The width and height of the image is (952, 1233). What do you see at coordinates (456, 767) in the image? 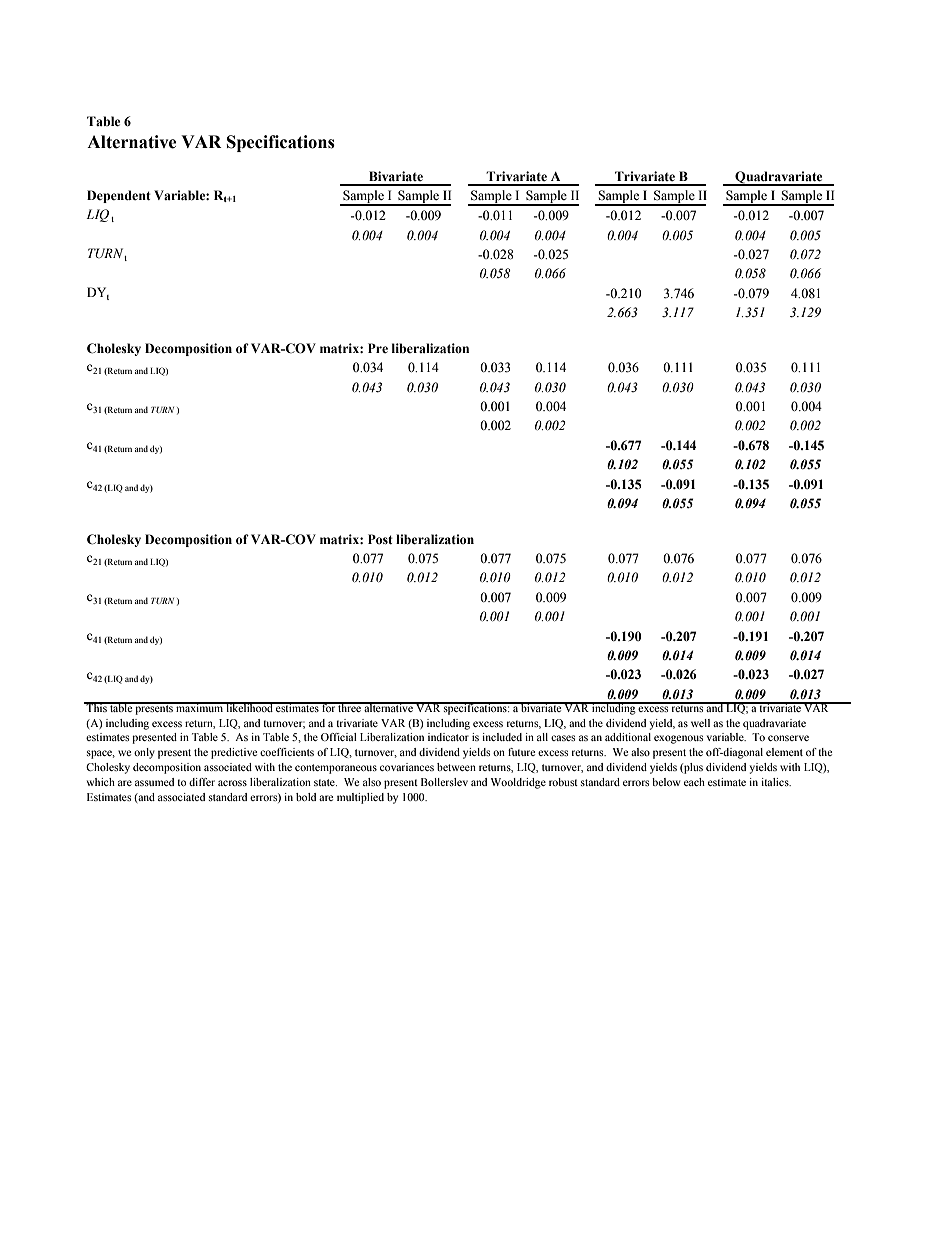
I see `between` at bounding box center [456, 767].
